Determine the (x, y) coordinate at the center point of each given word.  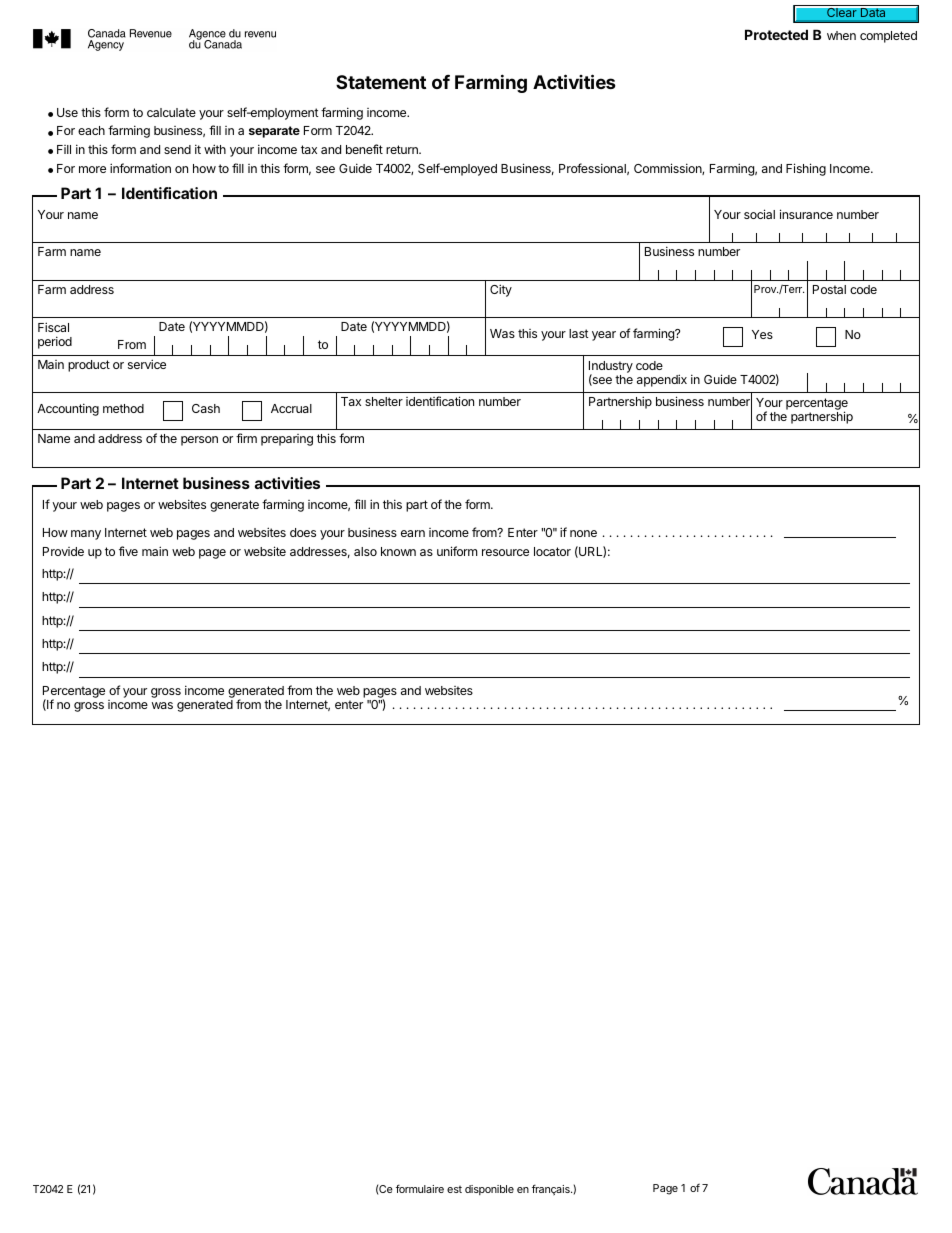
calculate (171, 112)
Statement (381, 82)
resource (505, 552)
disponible (489, 1190)
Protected (776, 34)
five (128, 551)
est (454, 1189)
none (583, 533)
